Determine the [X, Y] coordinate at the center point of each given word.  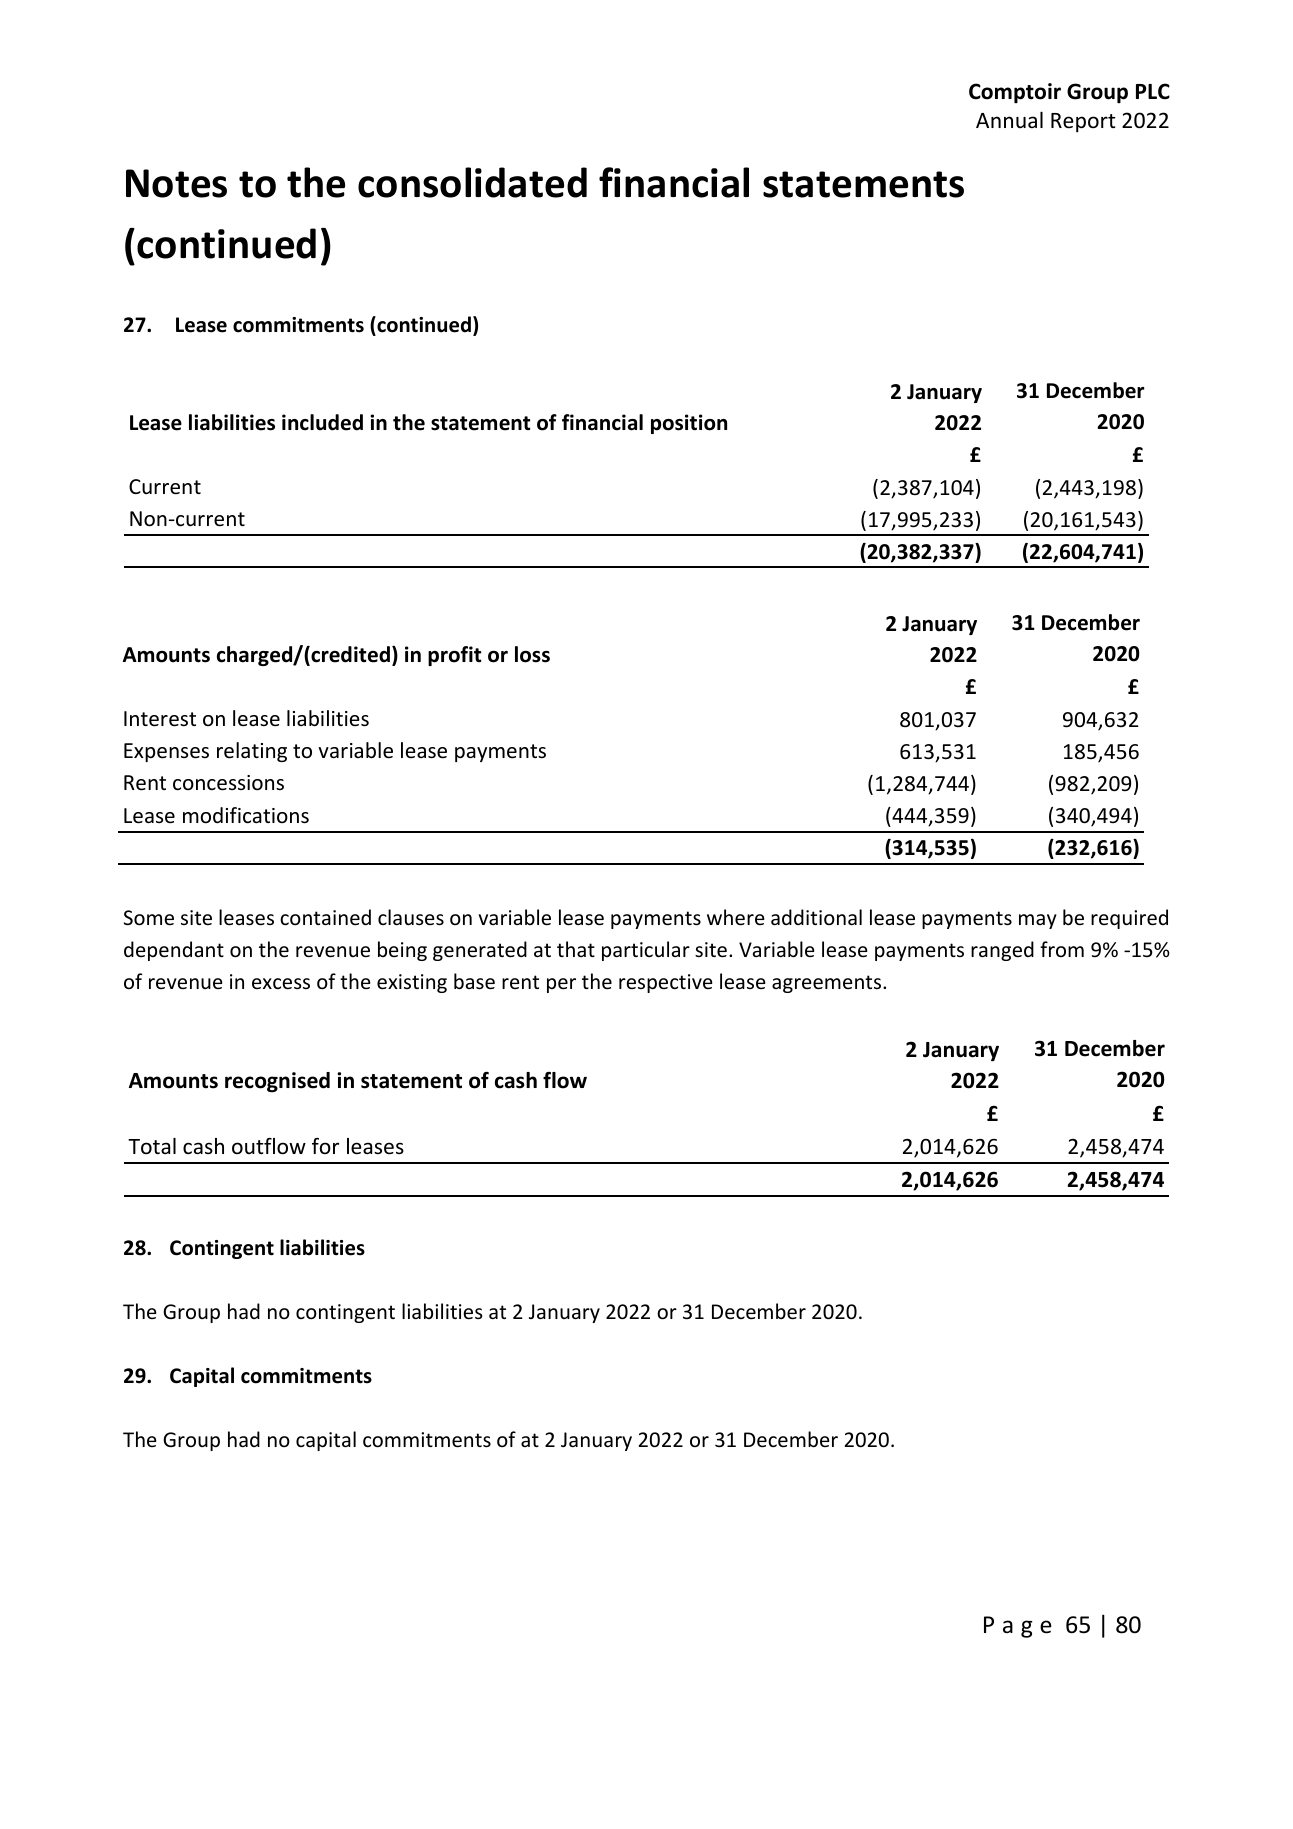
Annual [1009, 119]
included [322, 422]
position [689, 424]
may [1038, 921]
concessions [228, 783]
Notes [176, 183]
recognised [277, 1082]
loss [532, 654]
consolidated [472, 182]
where [736, 917]
